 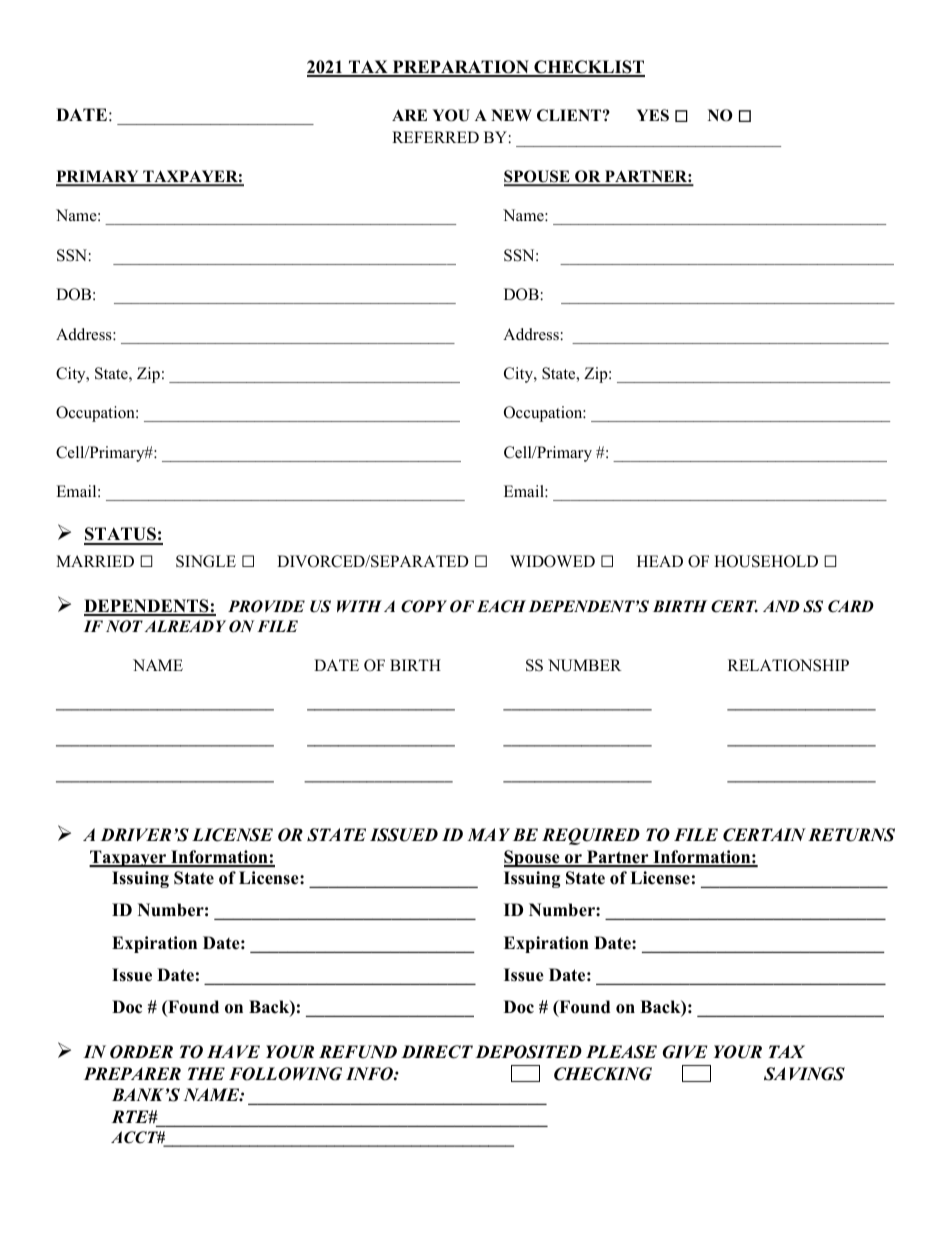 What do you see at coordinates (141, 1052) in the image?
I see `ORDER` at bounding box center [141, 1052].
